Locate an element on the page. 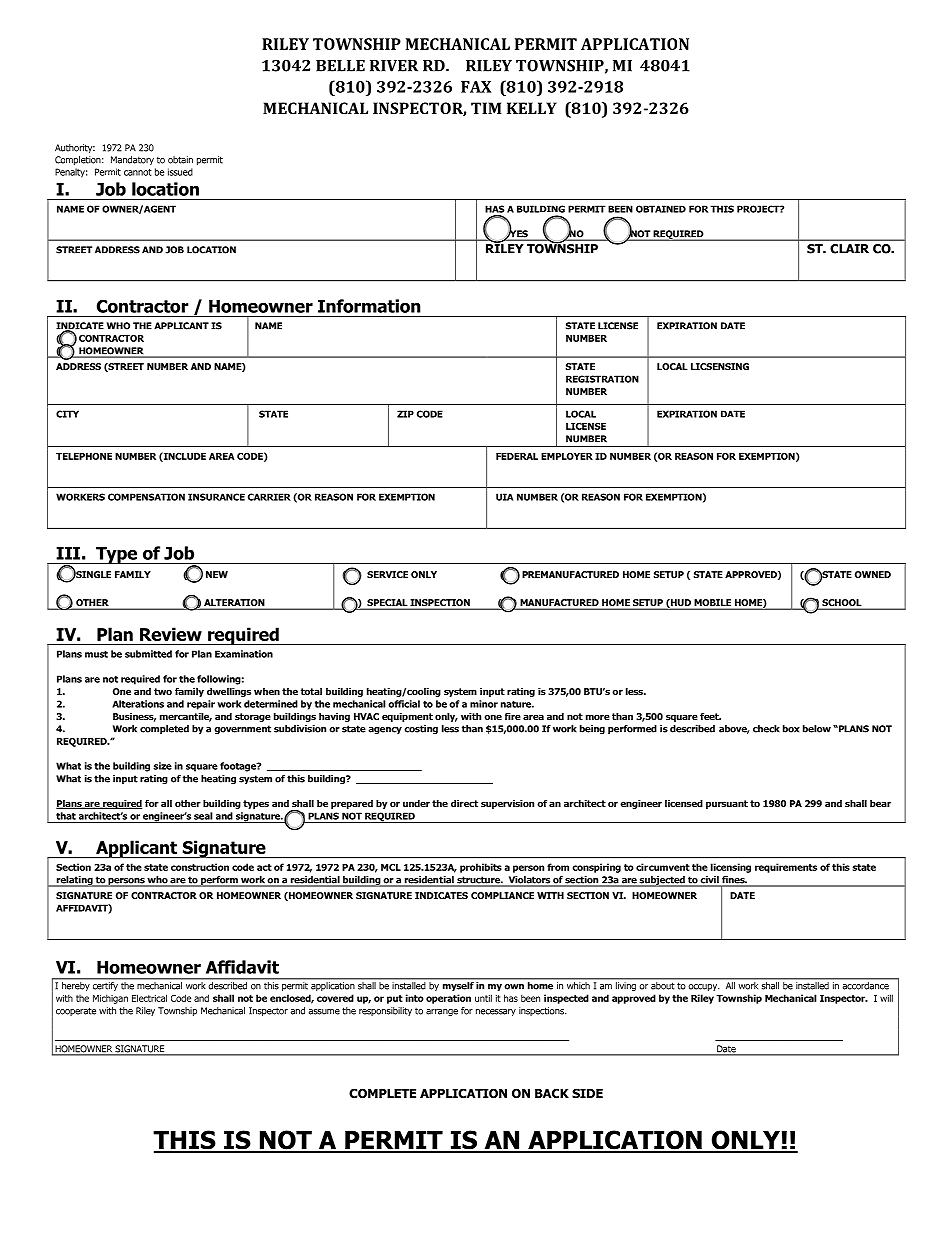  CLAIR is located at coordinates (850, 249).
